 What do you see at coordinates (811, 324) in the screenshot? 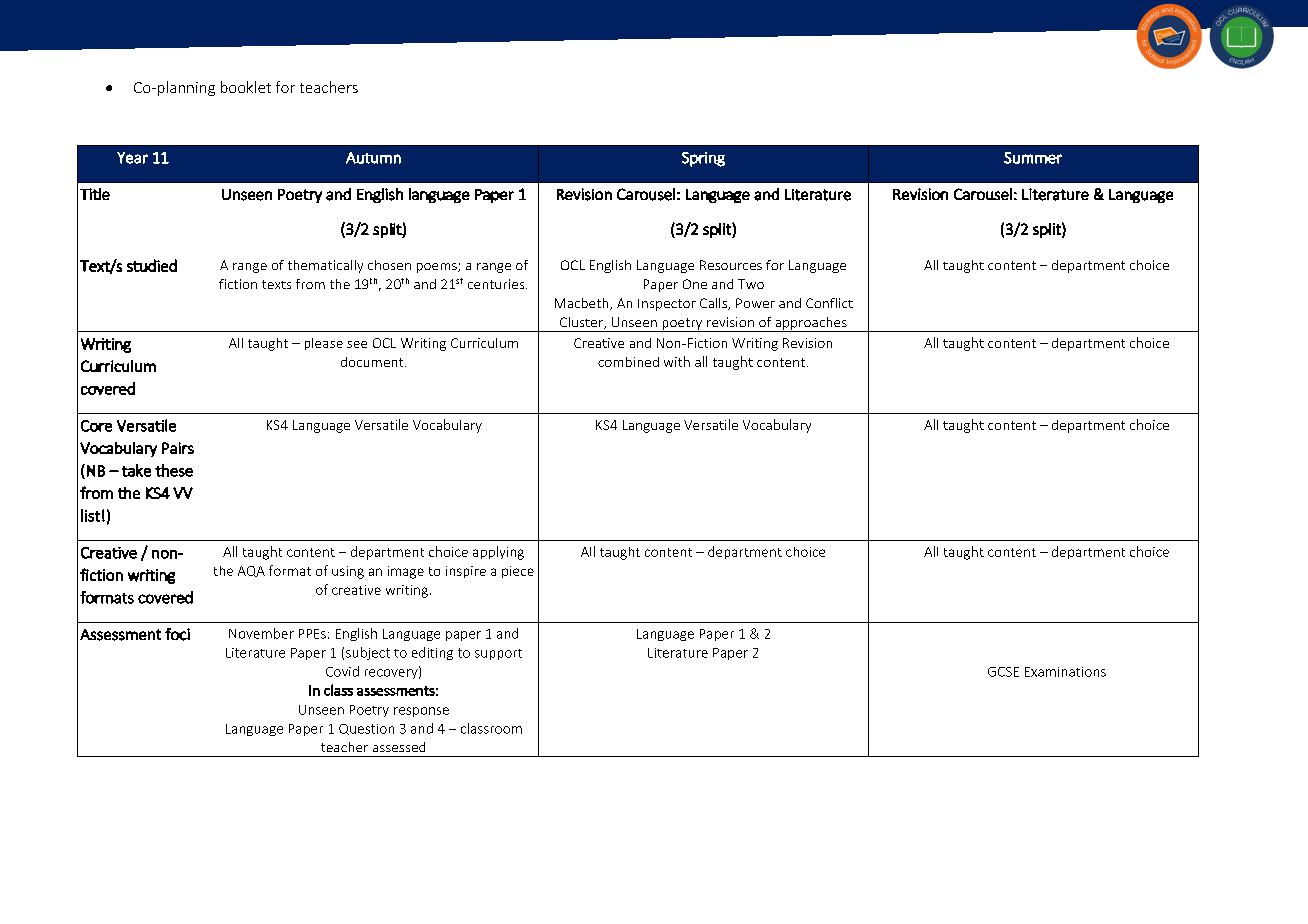
I see `approaches` at bounding box center [811, 324].
